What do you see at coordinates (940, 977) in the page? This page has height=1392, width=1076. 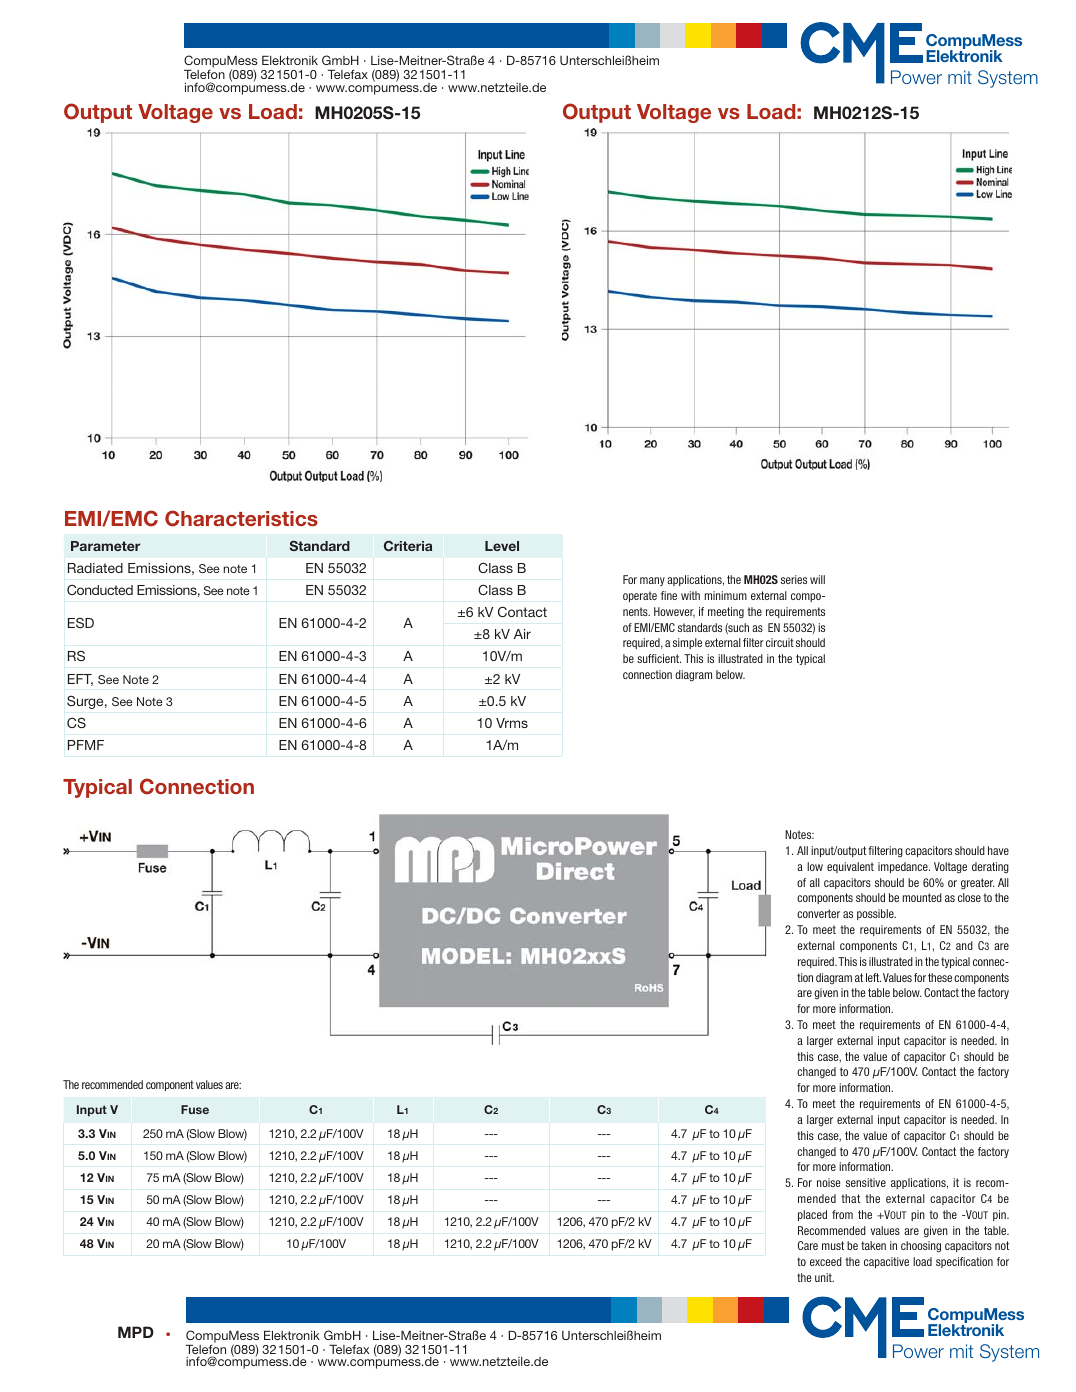 I see `these` at bounding box center [940, 977].
